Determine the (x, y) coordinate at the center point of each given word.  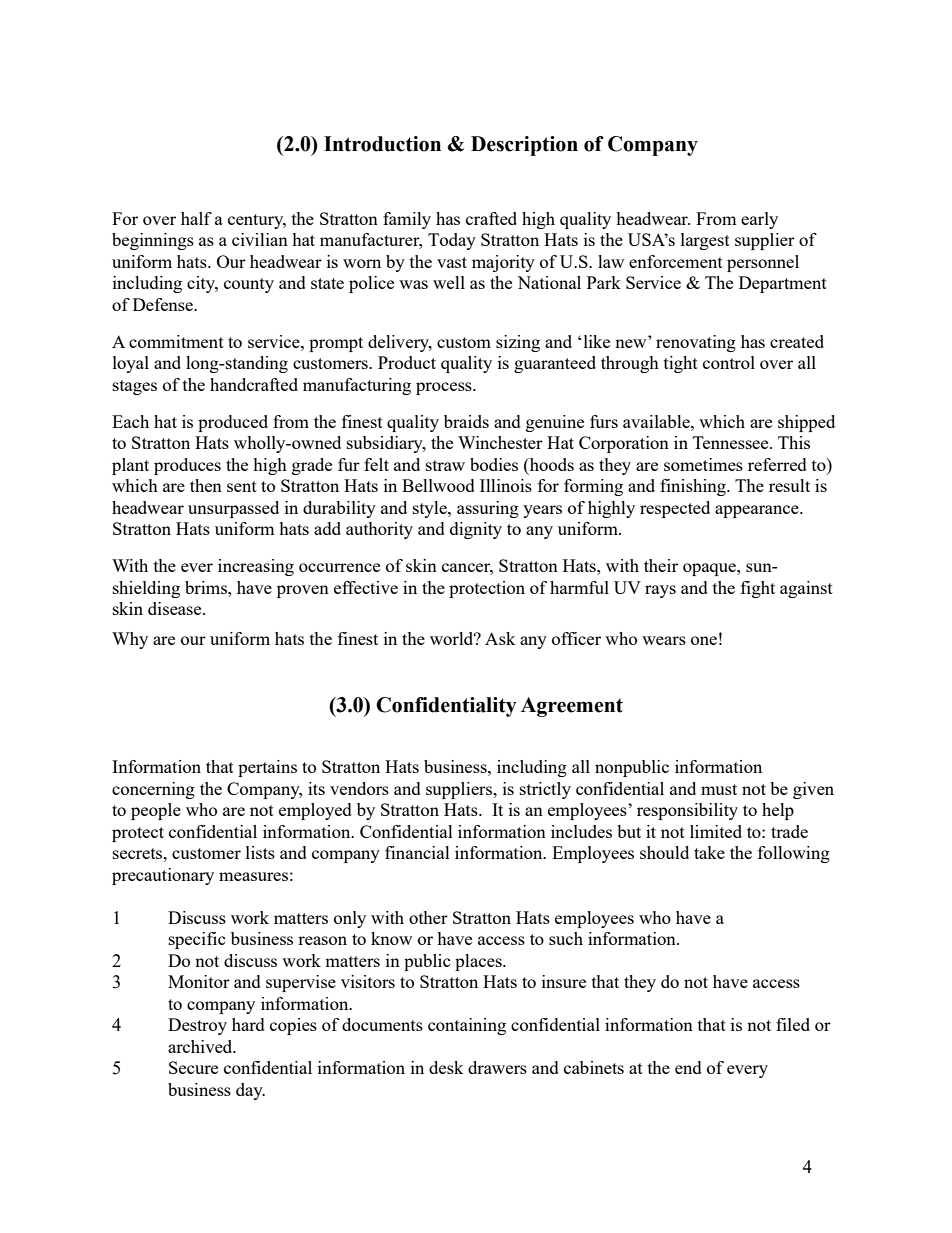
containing (467, 1026)
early (759, 220)
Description (524, 146)
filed (793, 1024)
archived (201, 1046)
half (196, 218)
